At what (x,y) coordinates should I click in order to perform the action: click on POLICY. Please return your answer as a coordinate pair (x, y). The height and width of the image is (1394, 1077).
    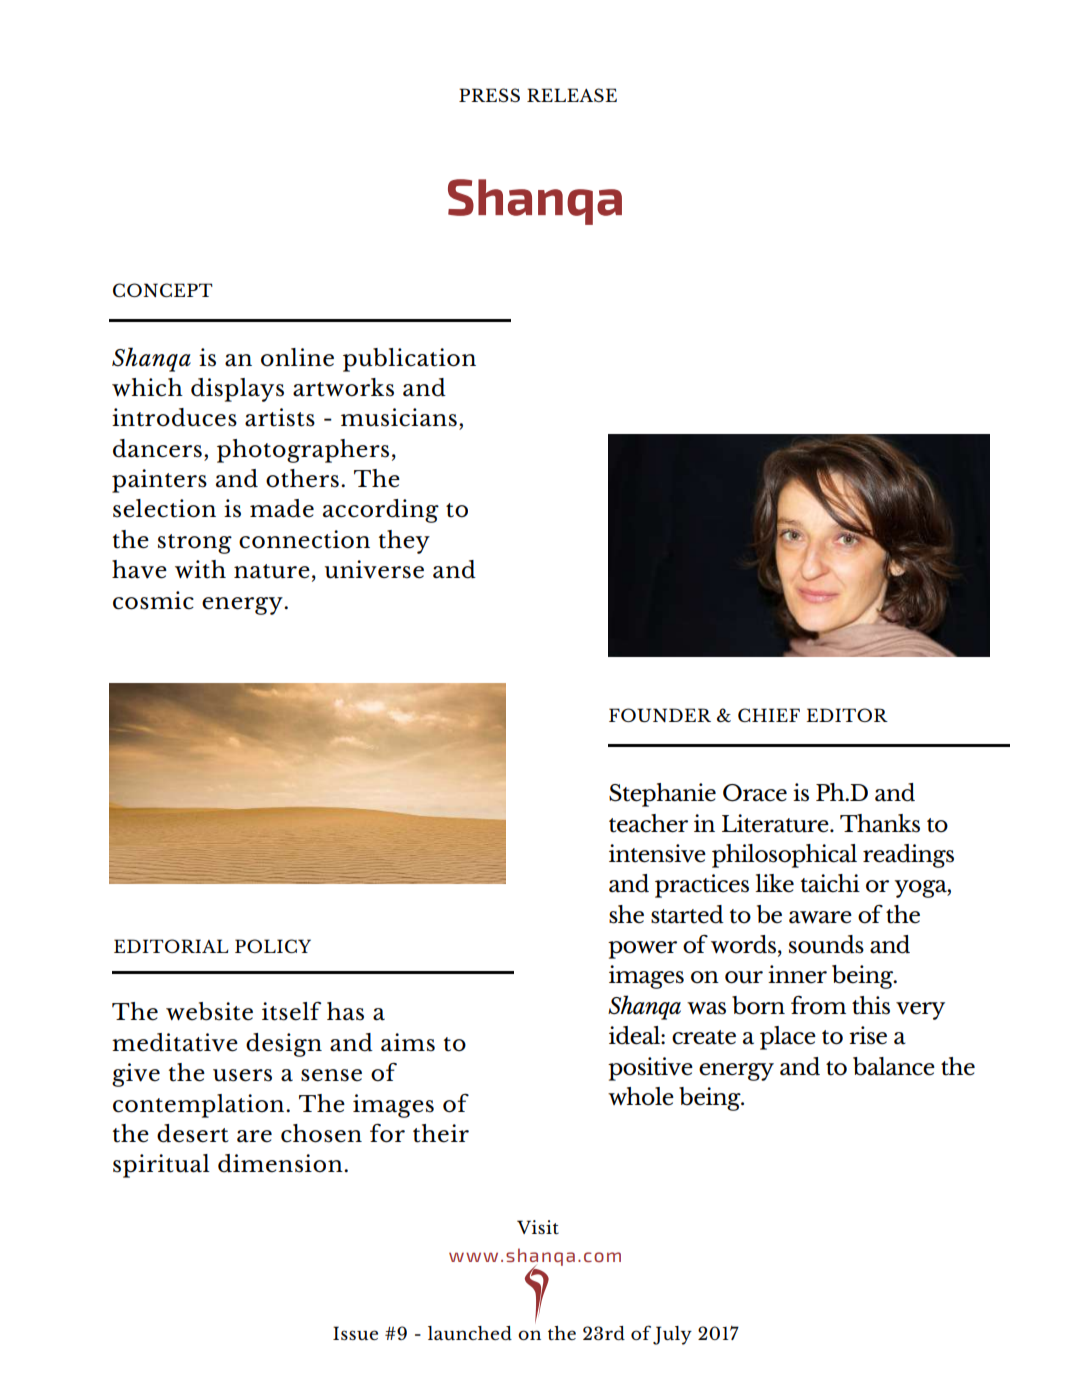
    Looking at the image, I should click on (273, 946).
